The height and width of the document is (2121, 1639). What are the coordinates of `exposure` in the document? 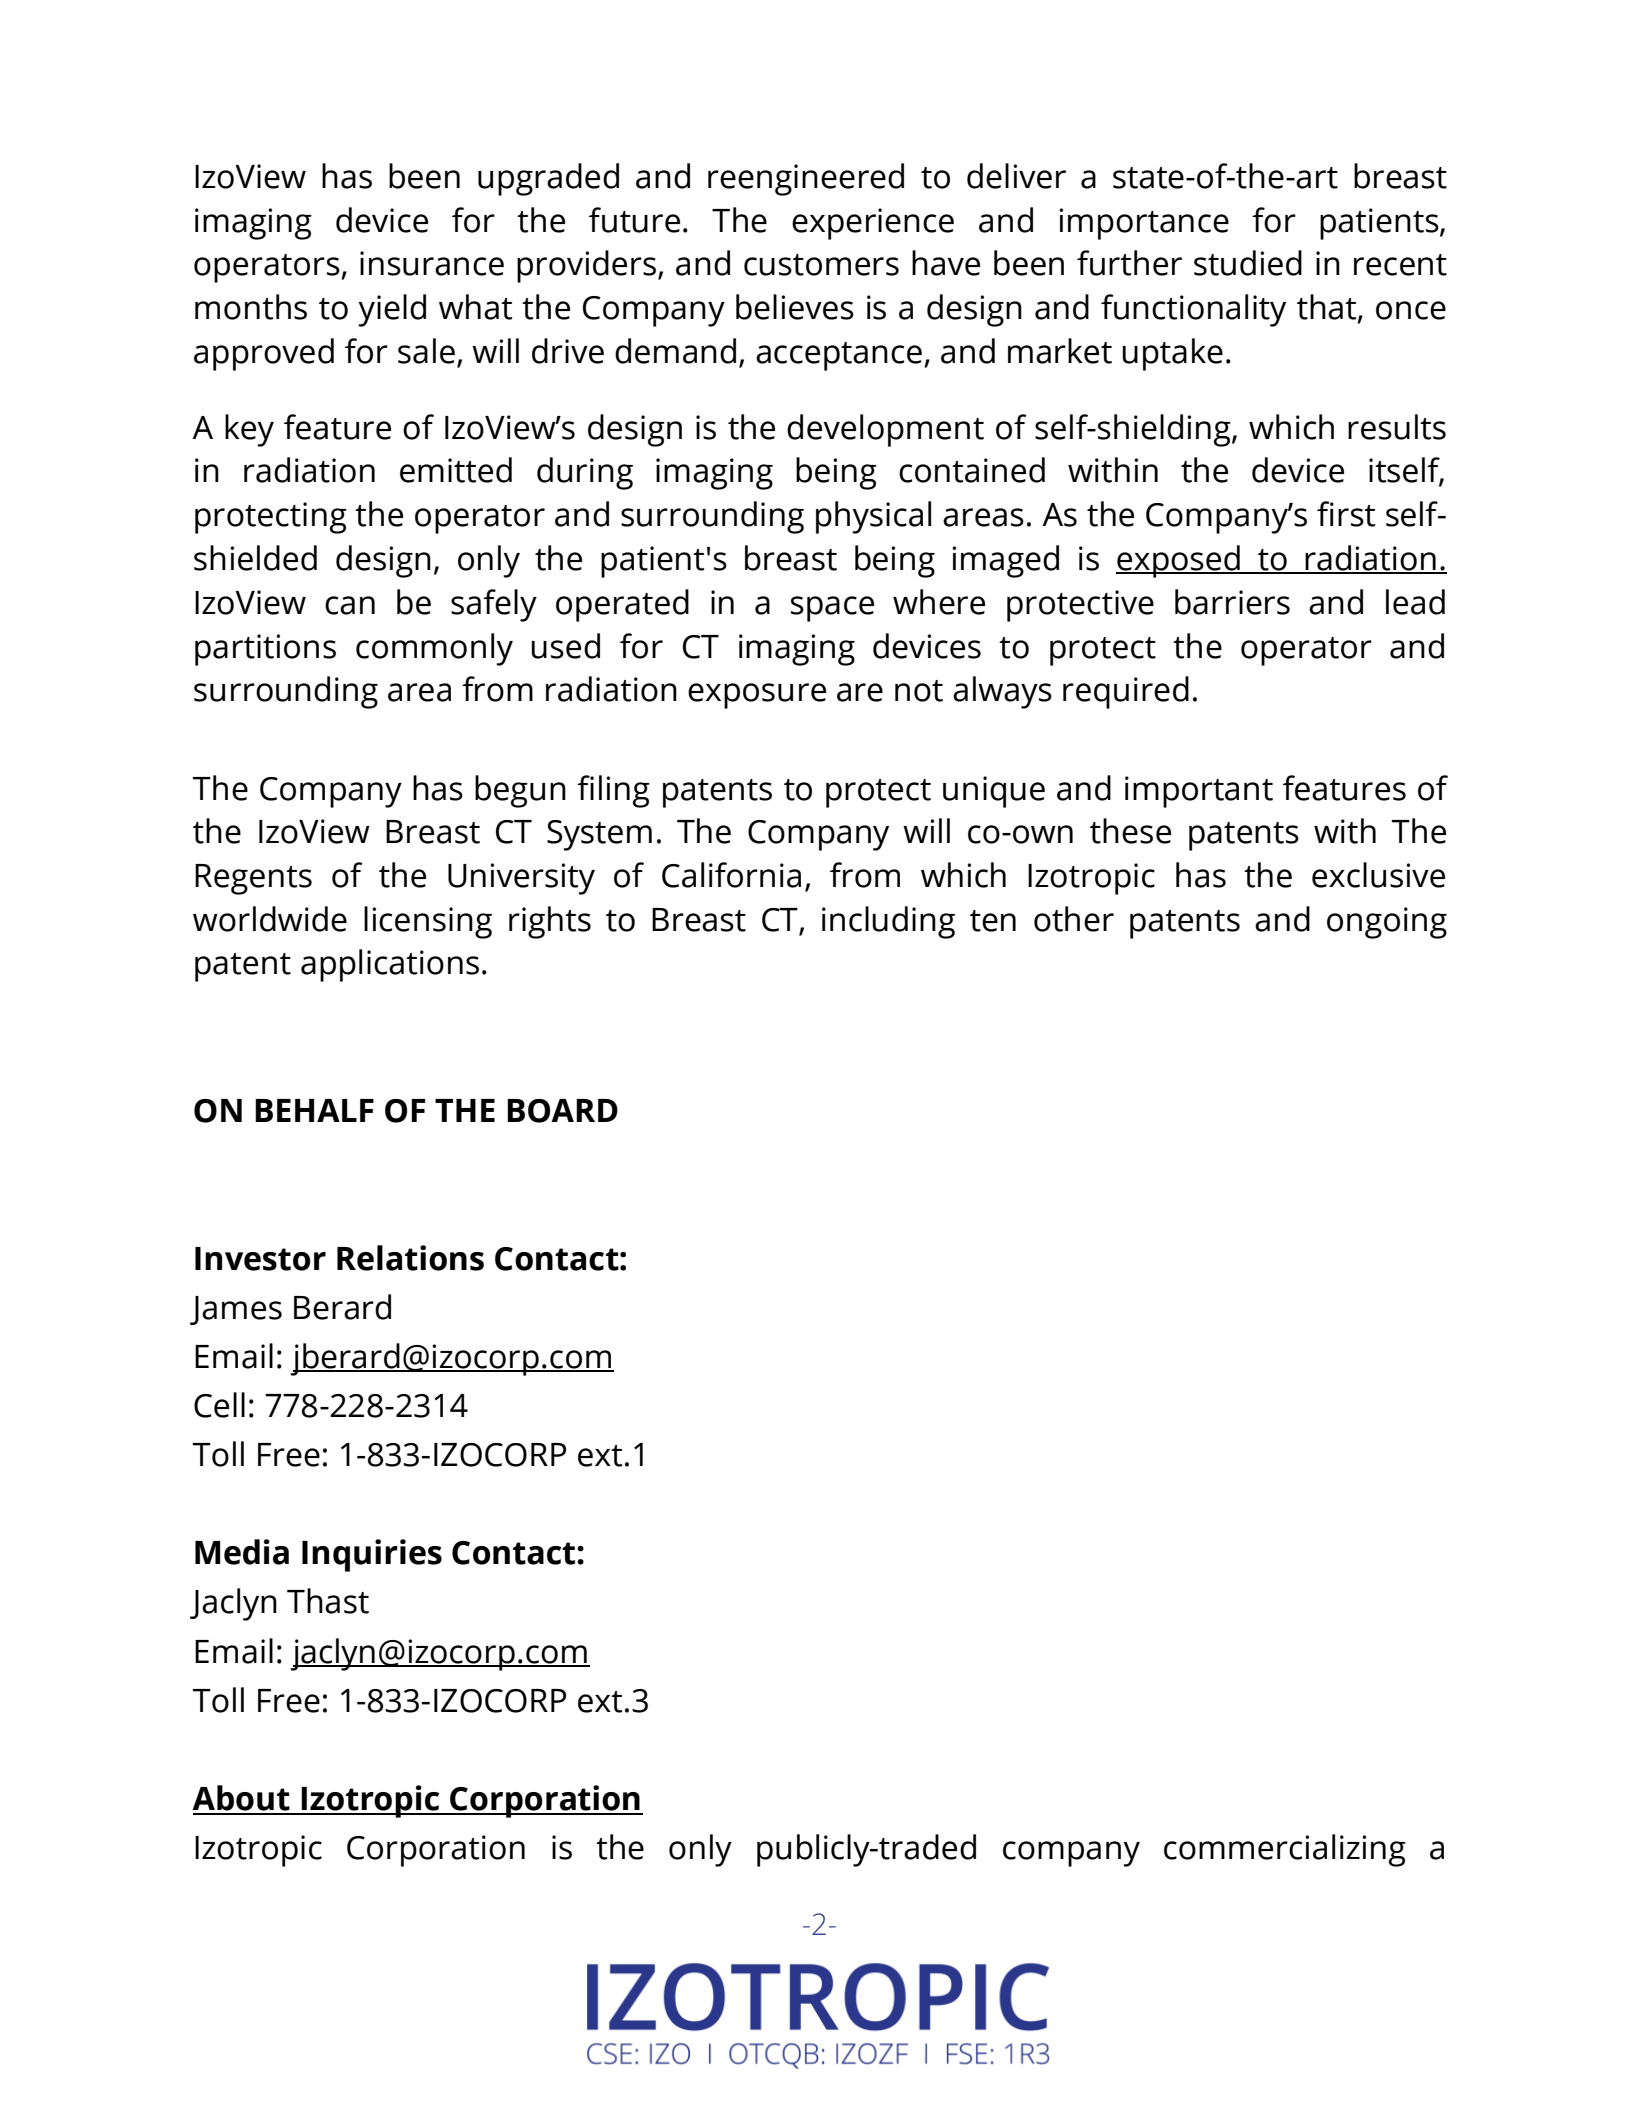 It's located at (757, 696).
